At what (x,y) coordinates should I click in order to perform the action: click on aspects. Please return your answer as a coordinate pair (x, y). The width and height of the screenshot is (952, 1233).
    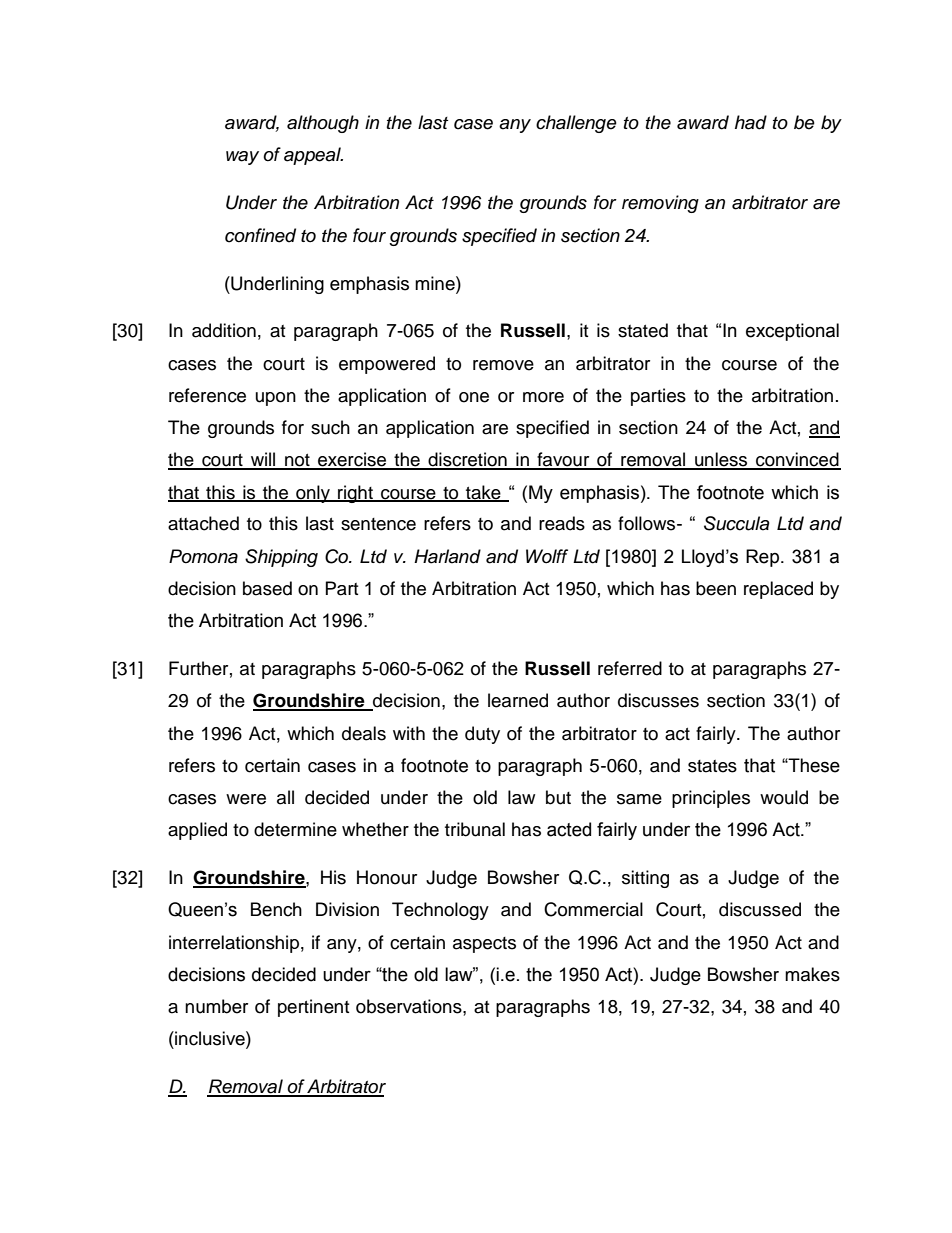
    Looking at the image, I should click on (484, 945).
